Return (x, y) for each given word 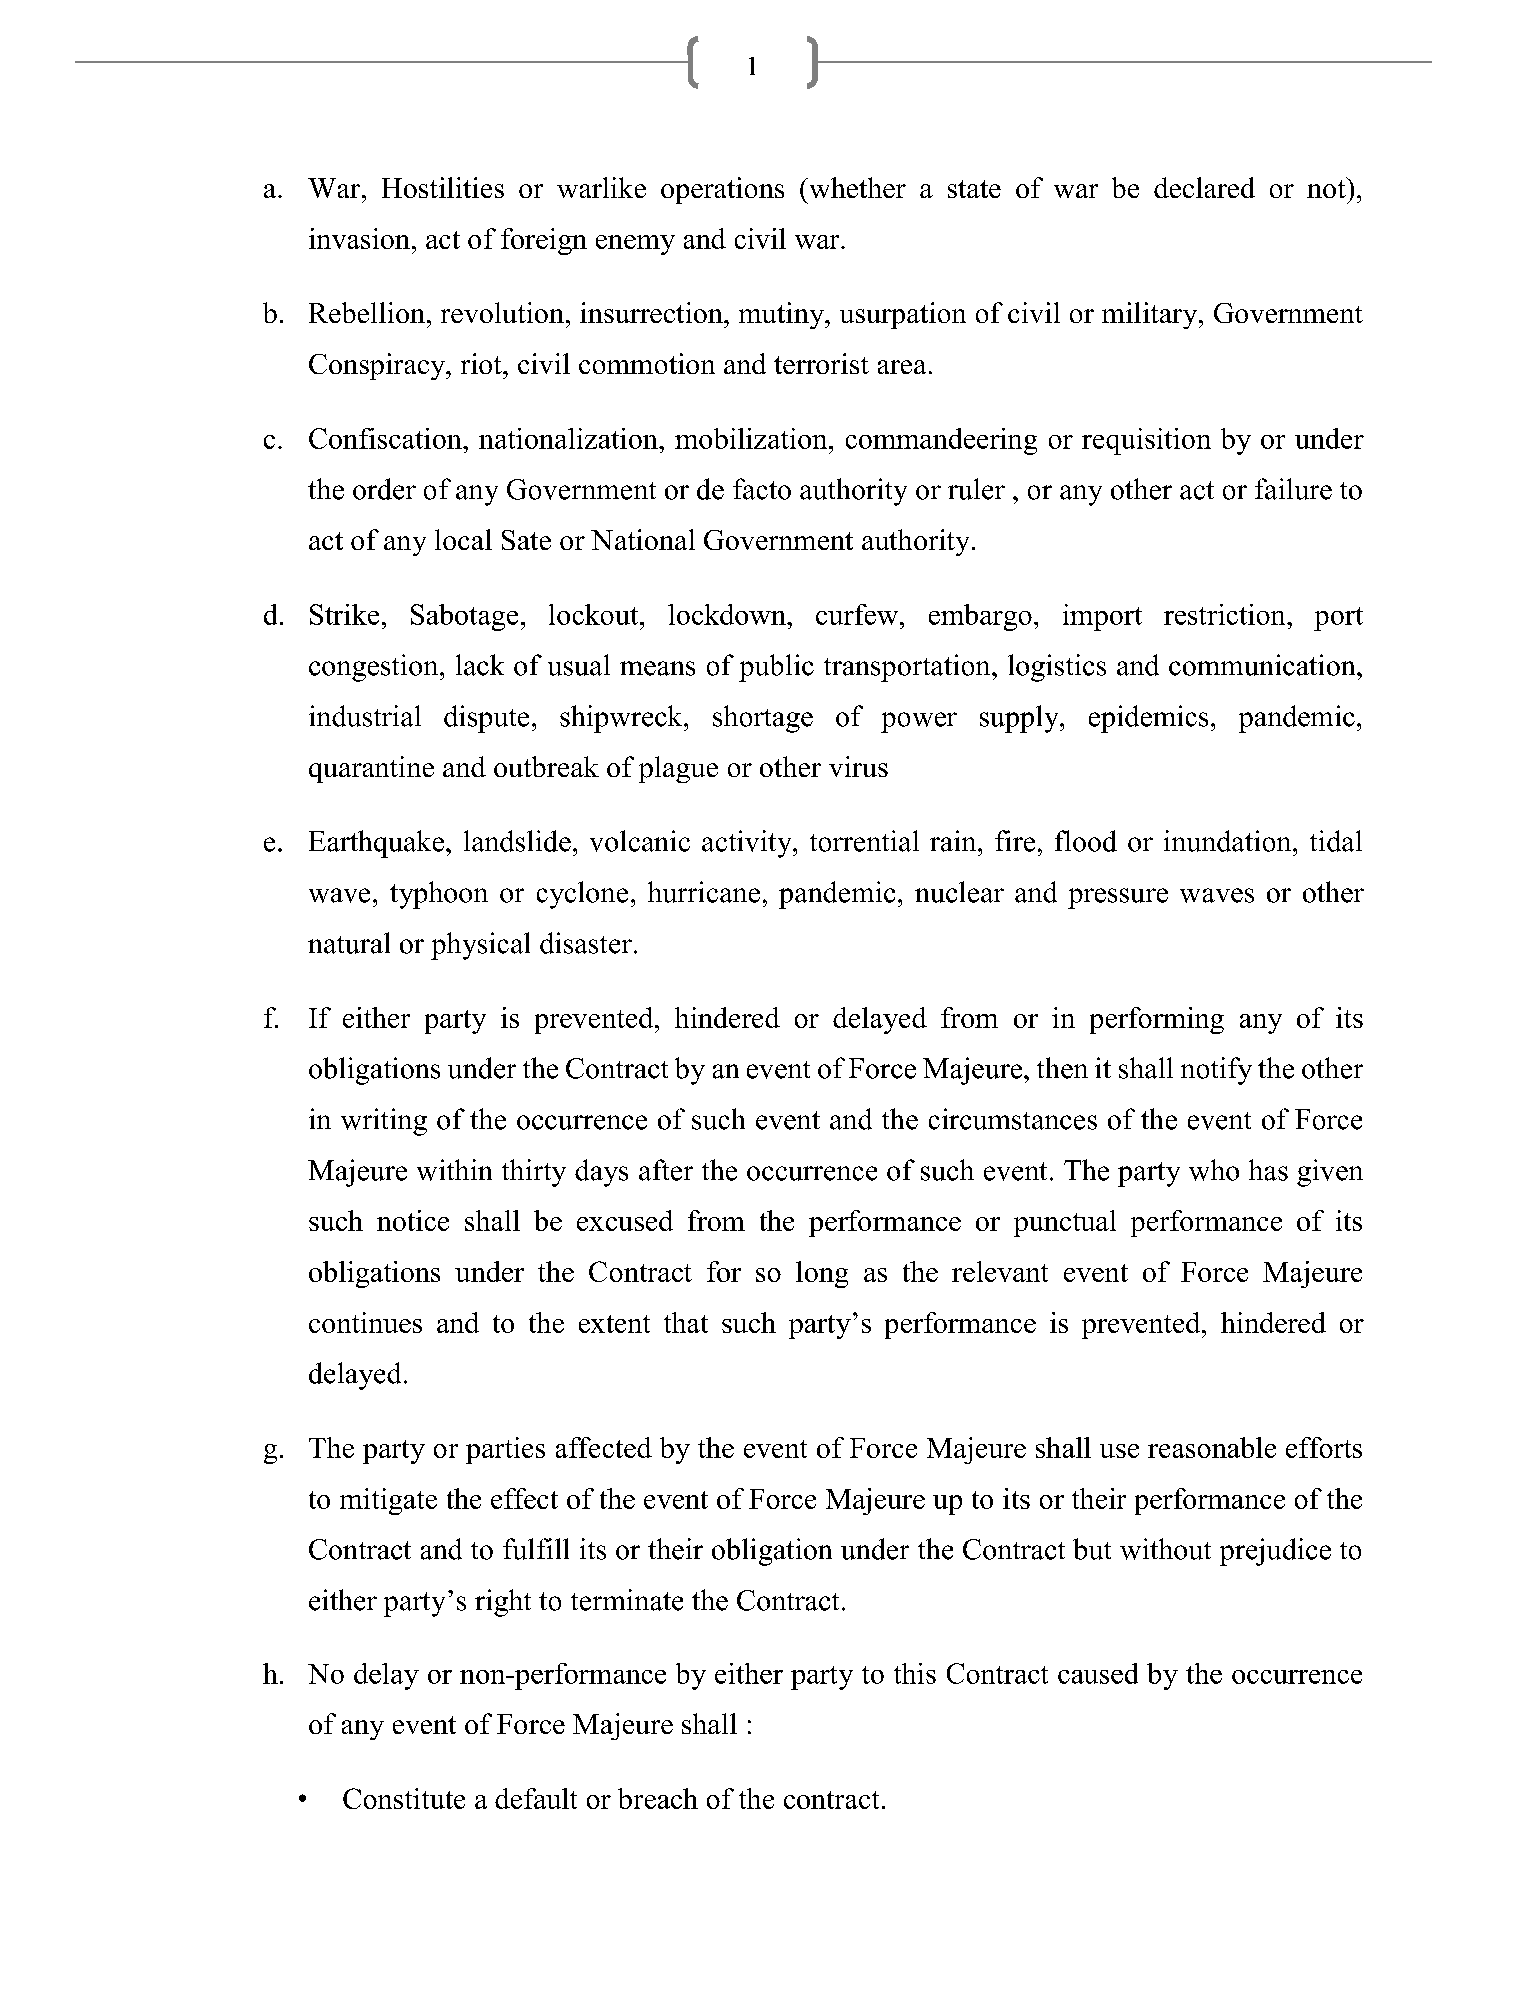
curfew (858, 614)
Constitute (404, 1798)
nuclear (959, 892)
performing (1157, 1020)
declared (1204, 187)
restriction (1226, 614)
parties (505, 1450)
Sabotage (464, 617)
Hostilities (443, 187)
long (822, 1274)
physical (480, 946)
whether (856, 187)
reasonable (1212, 1447)
